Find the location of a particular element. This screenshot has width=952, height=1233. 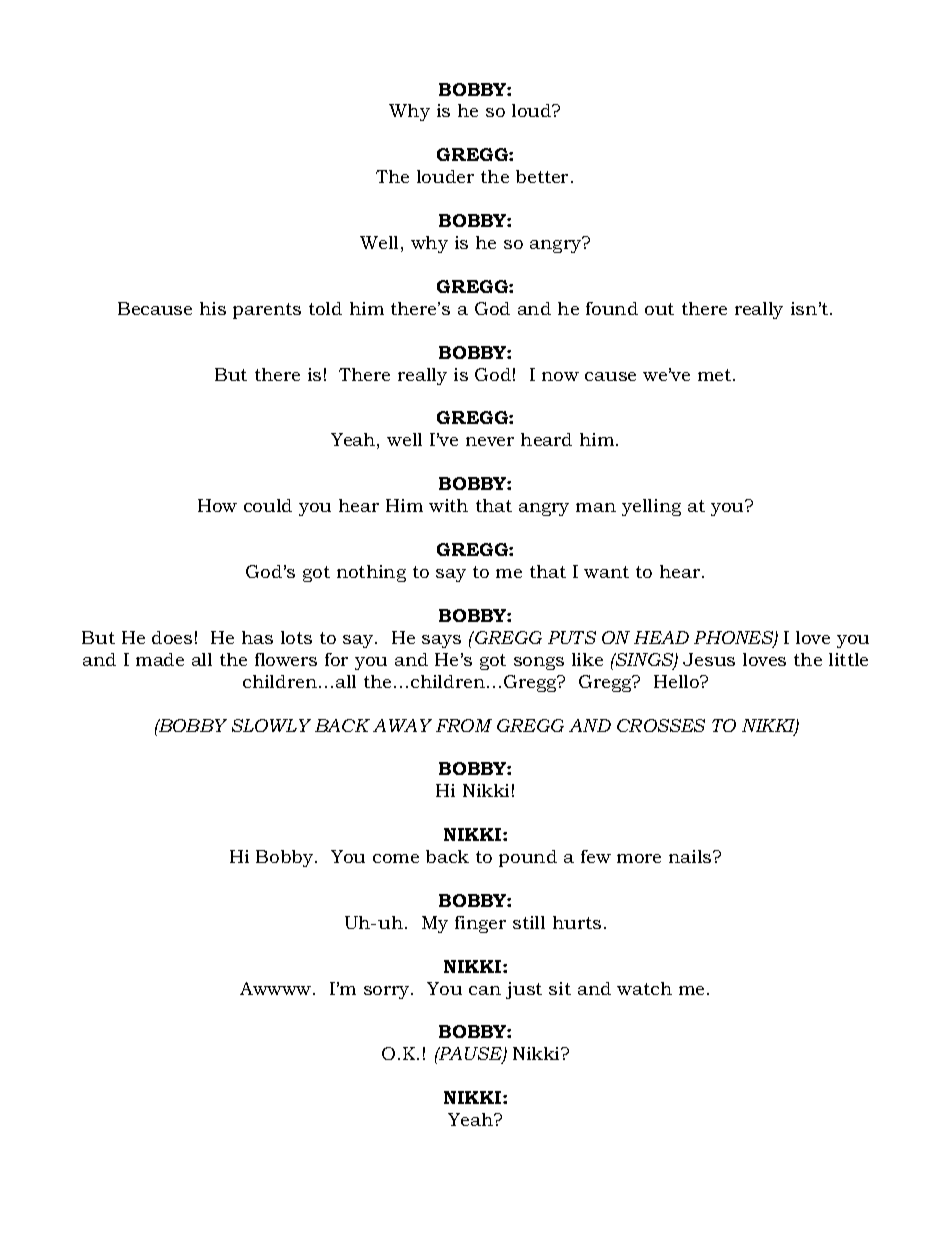

Awwww is located at coordinates (277, 988).
